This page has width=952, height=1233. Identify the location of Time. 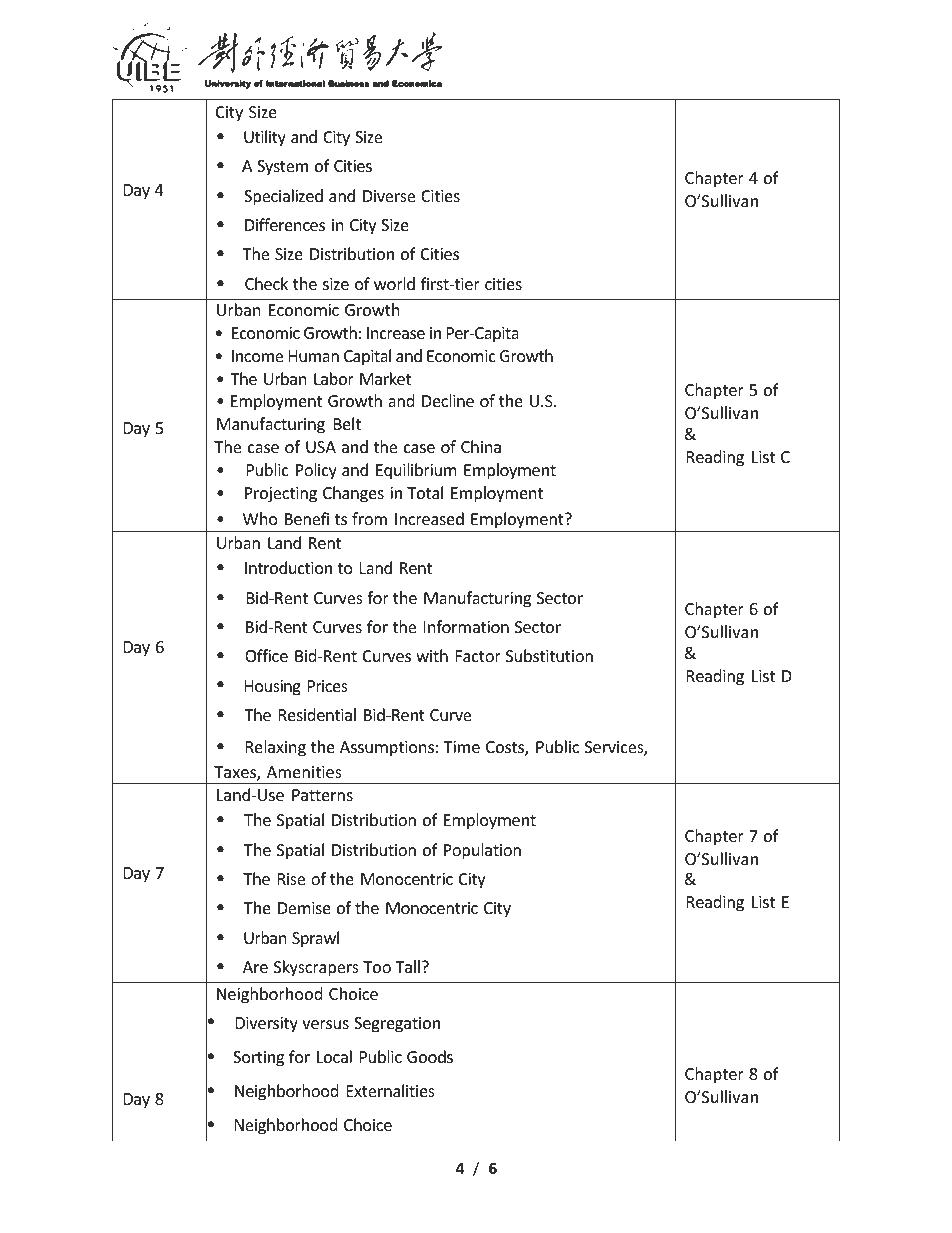
(461, 747).
